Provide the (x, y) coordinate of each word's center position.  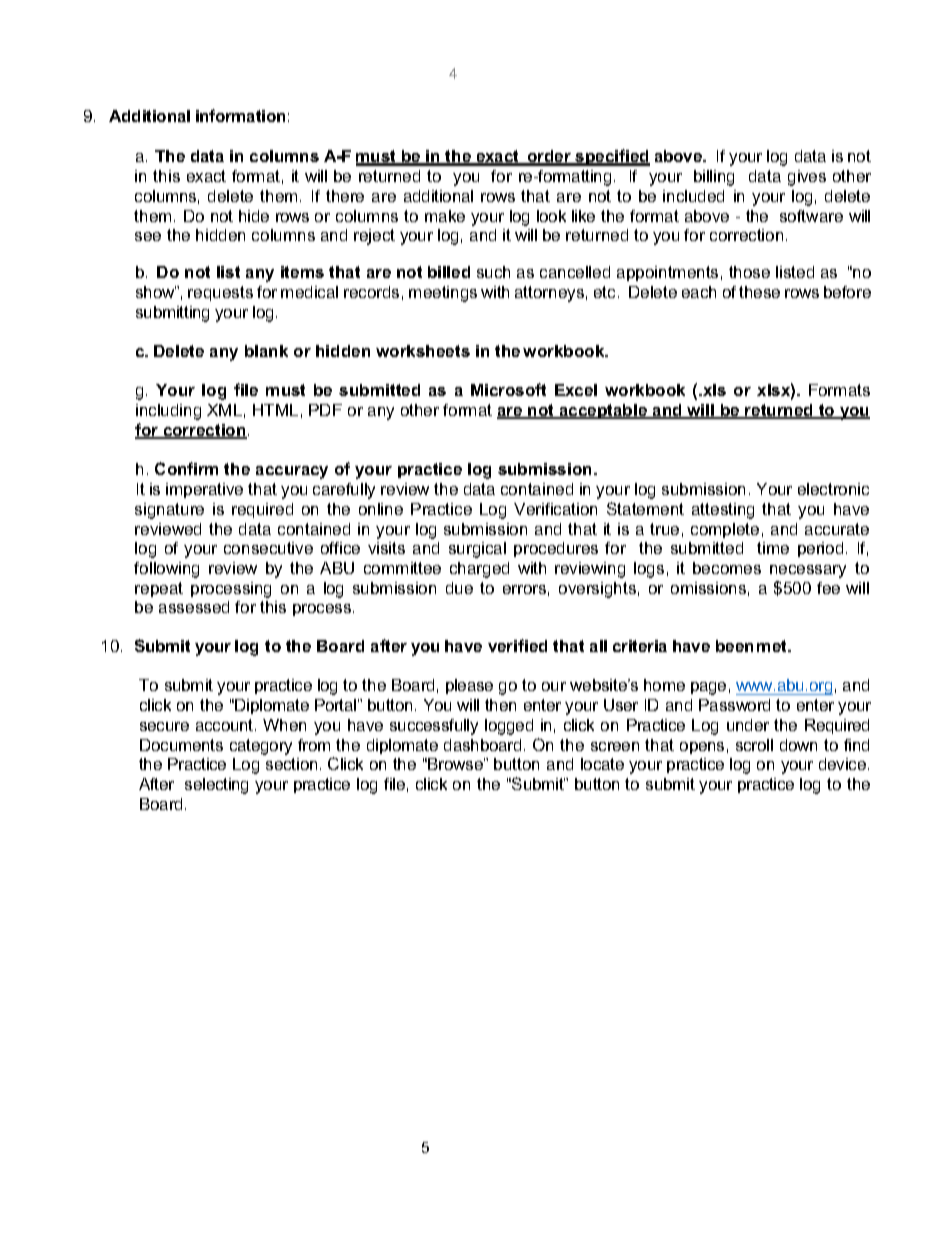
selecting (216, 786)
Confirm (186, 468)
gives (807, 178)
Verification (555, 509)
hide (254, 216)
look (551, 216)
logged (509, 727)
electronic (833, 489)
